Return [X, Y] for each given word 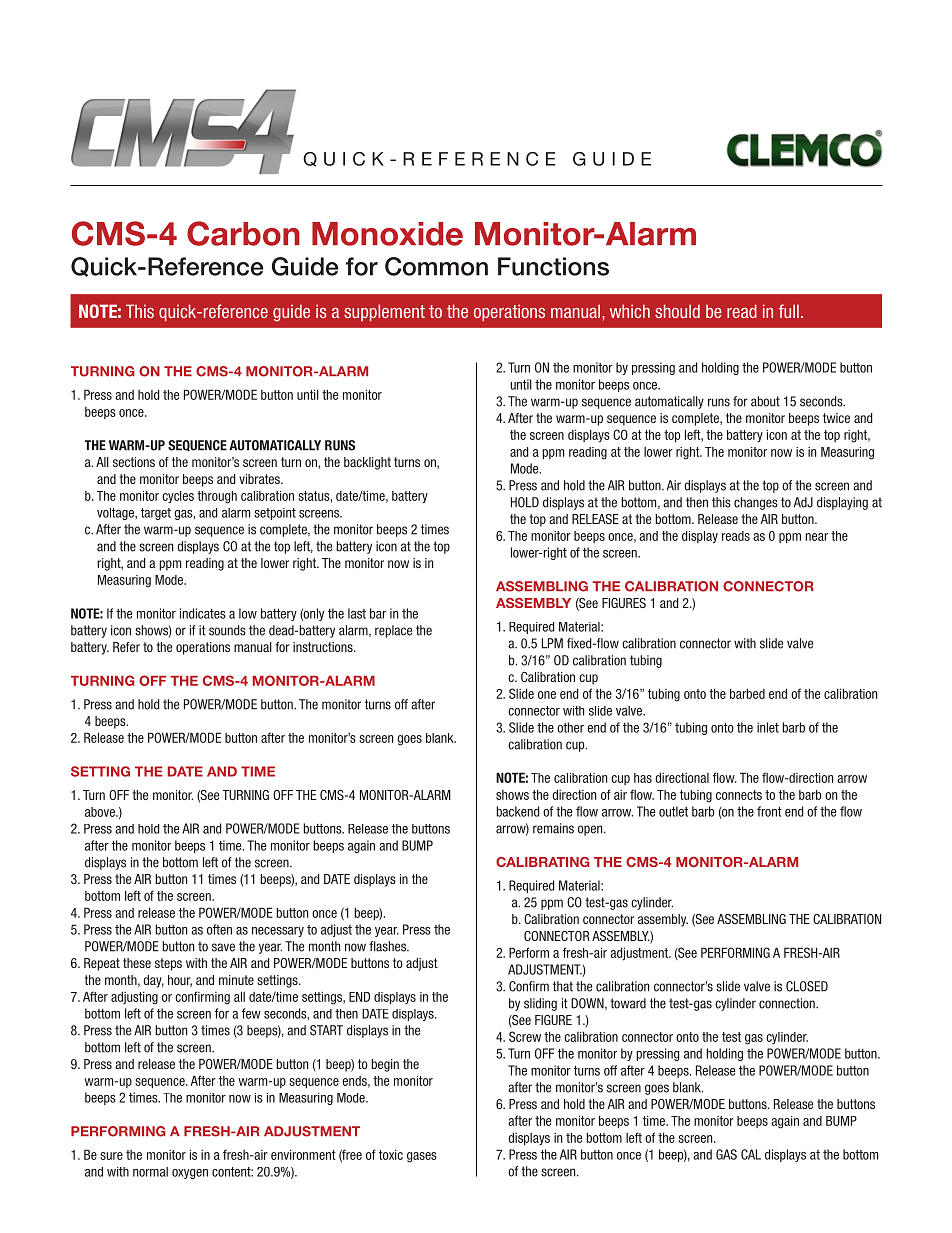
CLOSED [807, 986]
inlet [768, 727]
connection [788, 1003]
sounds [227, 630]
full [789, 311]
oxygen [190, 1174]
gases [422, 1157]
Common [436, 266]
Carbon [243, 233]
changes [756, 503]
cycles [178, 497]
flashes [388, 946]
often [219, 929]
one [547, 695]
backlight [367, 463]
